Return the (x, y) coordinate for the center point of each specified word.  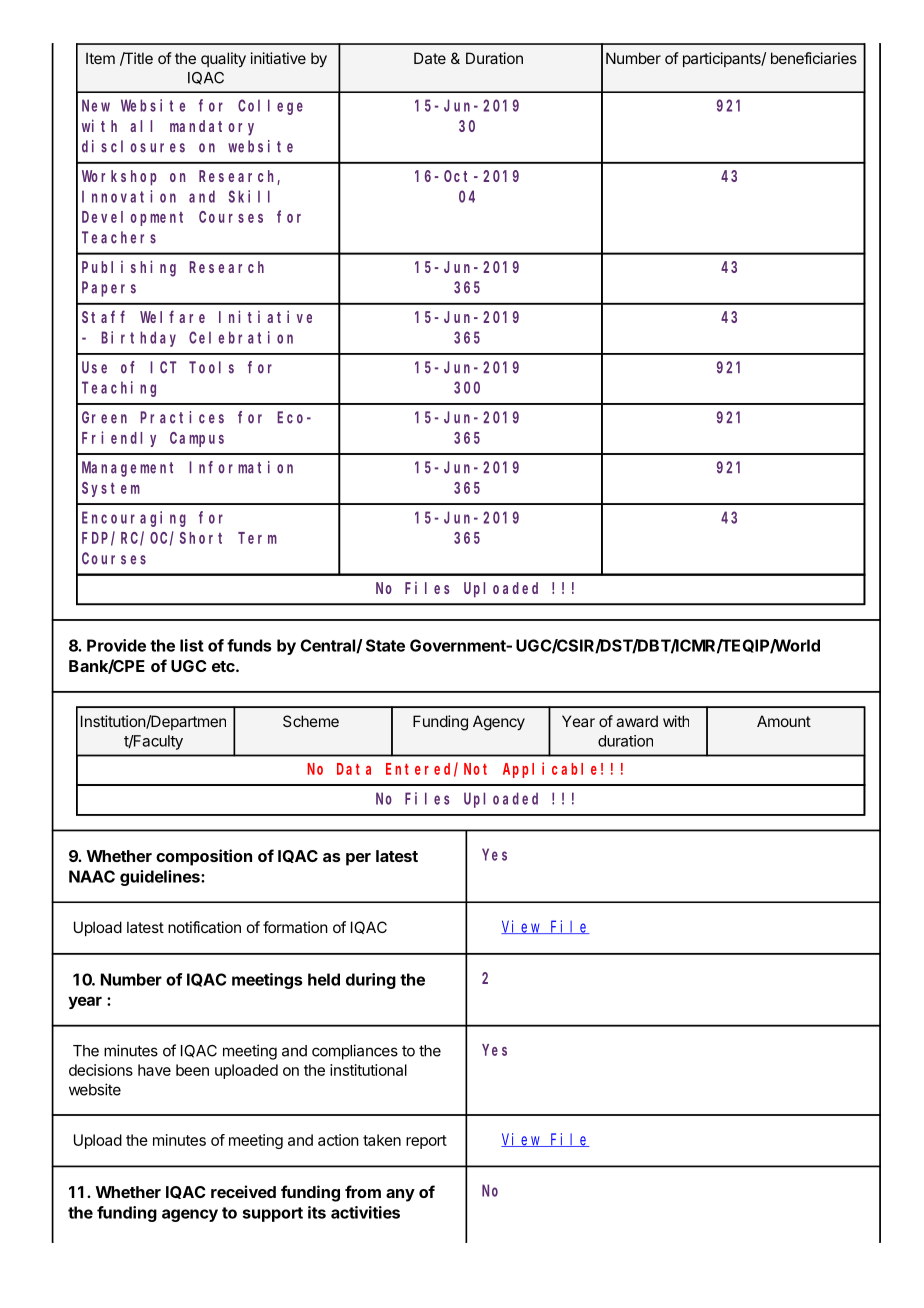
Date (430, 58)
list (192, 645)
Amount (784, 721)
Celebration (241, 337)
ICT (163, 367)
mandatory (212, 128)
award (637, 721)
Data (354, 769)
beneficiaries (814, 58)
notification (204, 927)
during (371, 981)
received (243, 1191)
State (385, 645)
